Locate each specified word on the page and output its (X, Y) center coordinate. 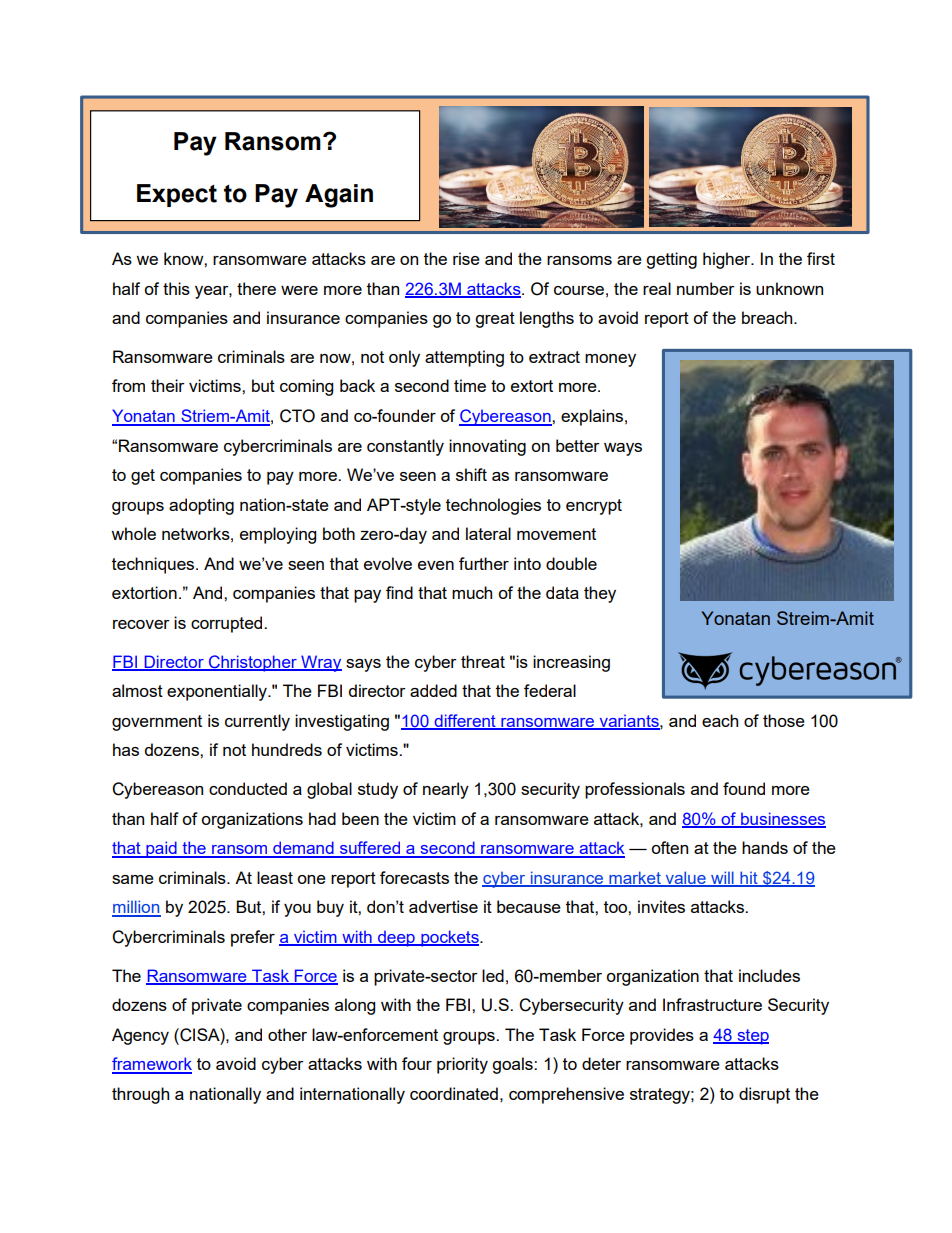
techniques (154, 565)
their (168, 385)
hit (749, 878)
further (484, 563)
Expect (177, 195)
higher (728, 260)
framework (152, 1065)
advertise (443, 906)
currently (257, 722)
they (600, 594)
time (470, 385)
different (465, 721)
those (784, 720)
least (275, 877)
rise (466, 258)
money (610, 360)
